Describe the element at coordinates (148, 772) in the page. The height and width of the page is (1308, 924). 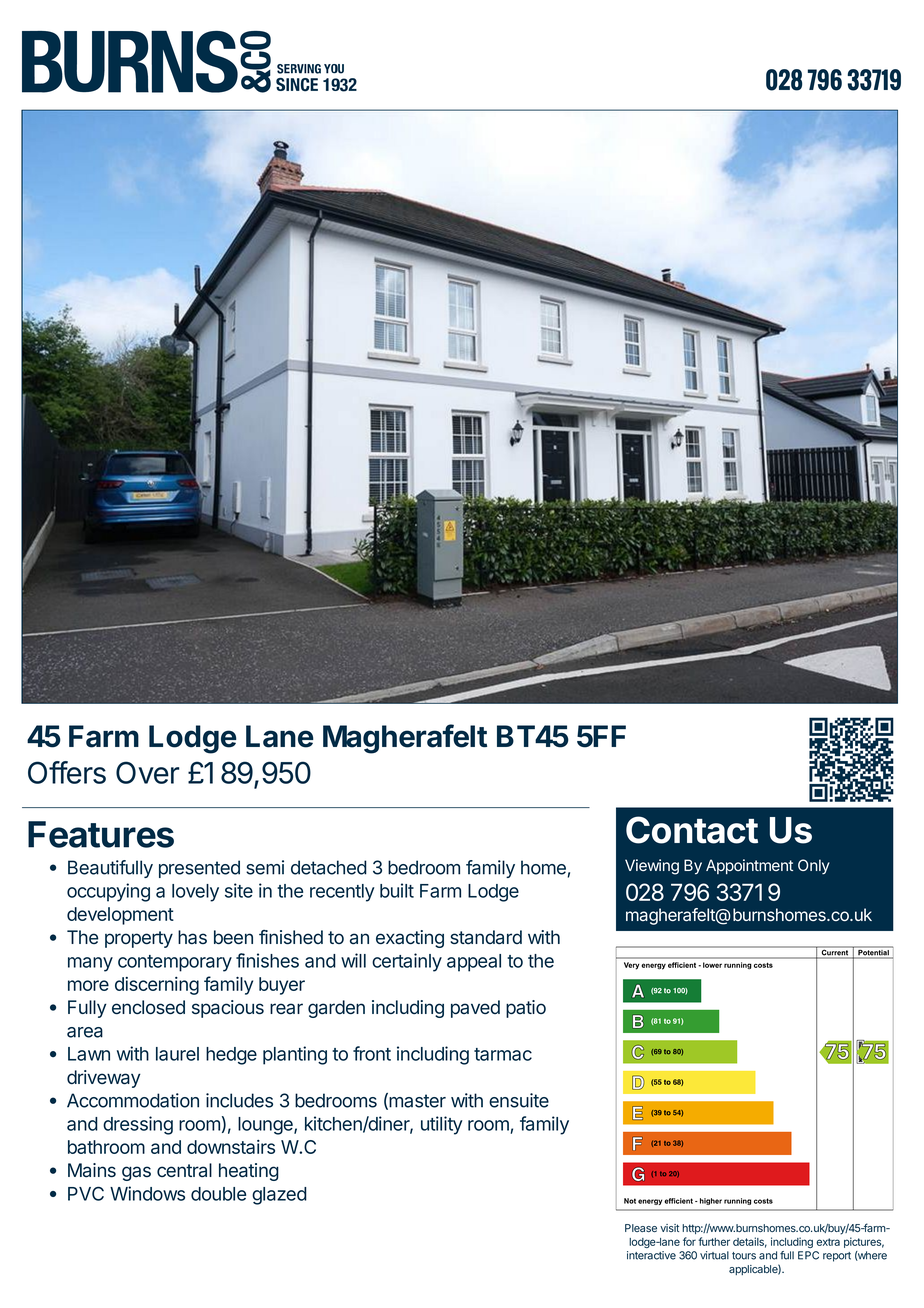
I see `Over` at that location.
